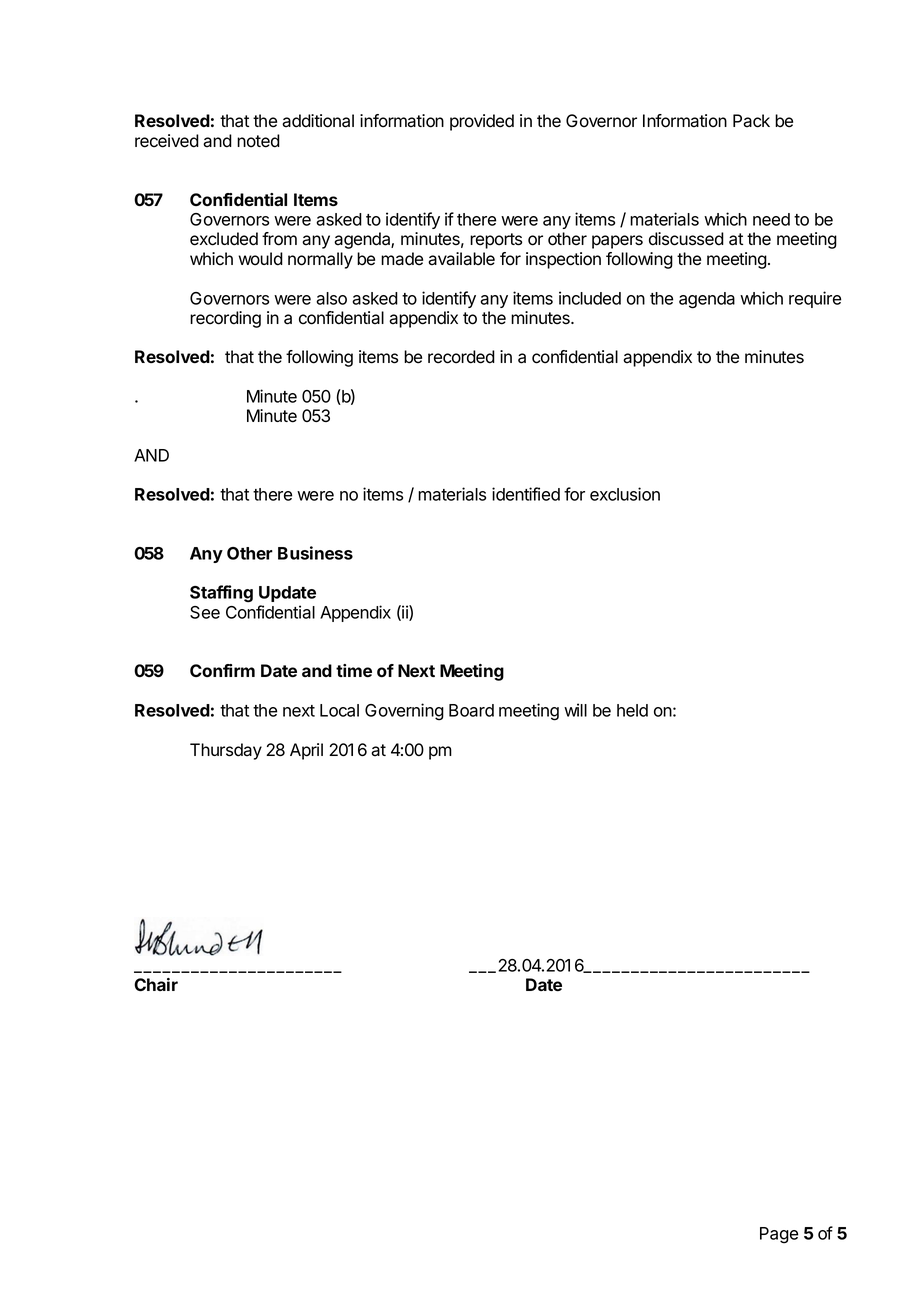  I want to click on Thursday, so click(226, 751).
